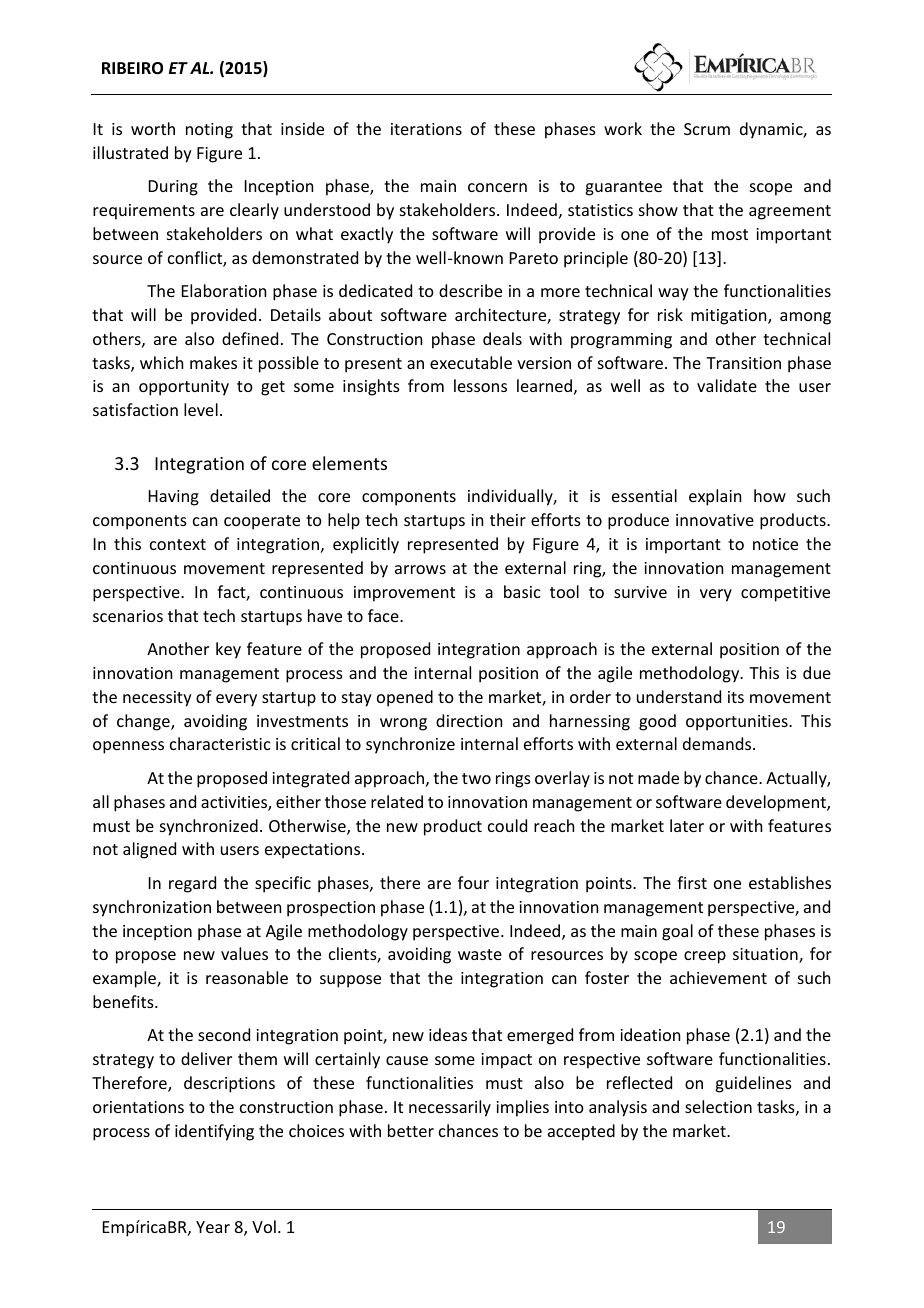 Image resolution: width=924 pixels, height=1308 pixels. I want to click on Scrum, so click(707, 129).
